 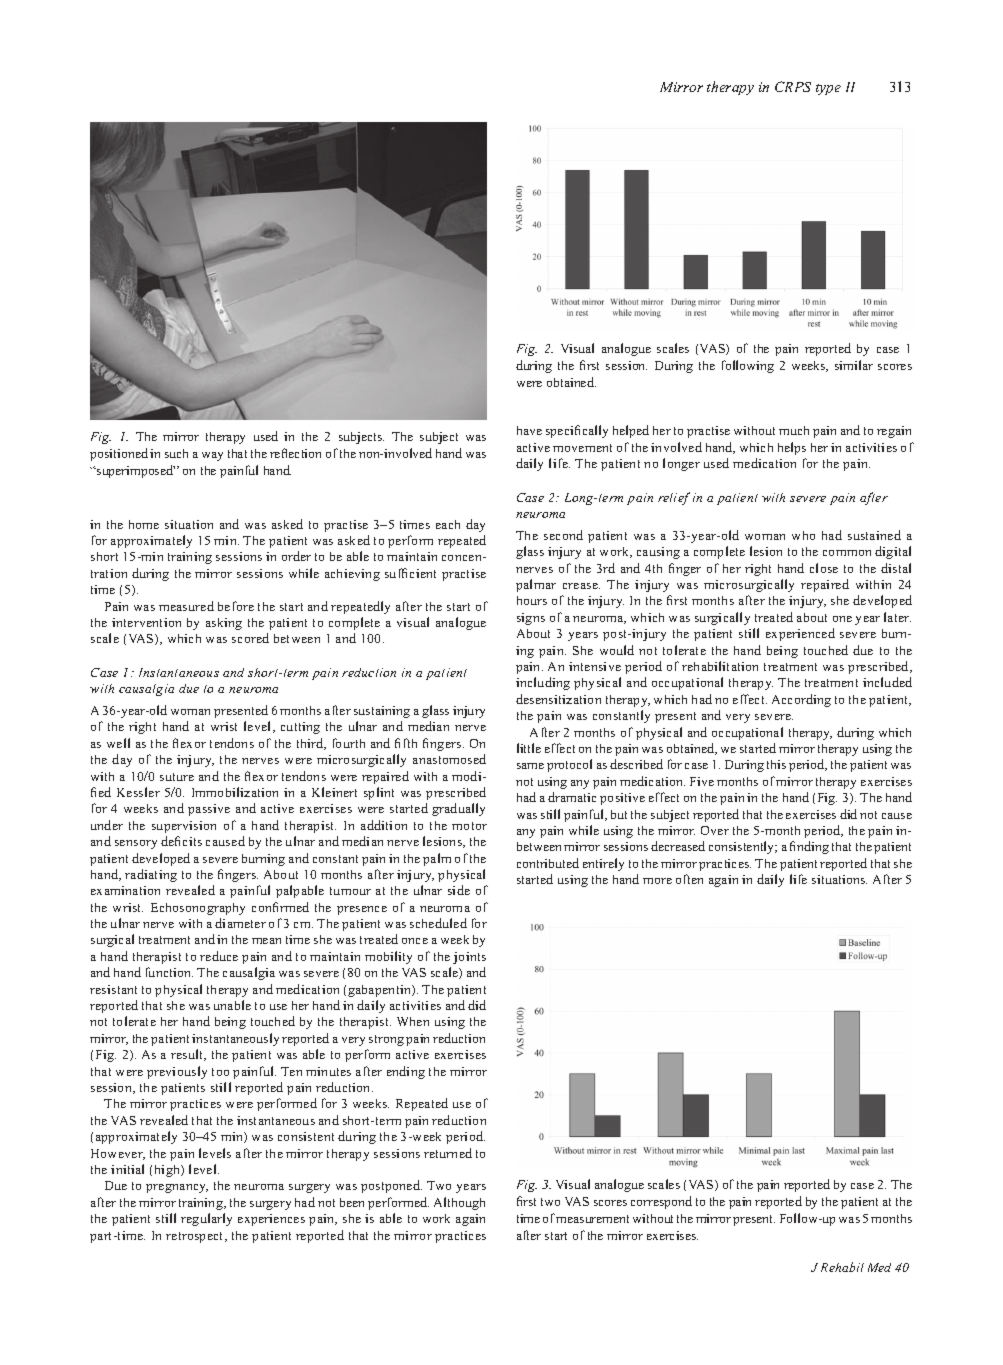 I want to click on motor, so click(x=469, y=826).
